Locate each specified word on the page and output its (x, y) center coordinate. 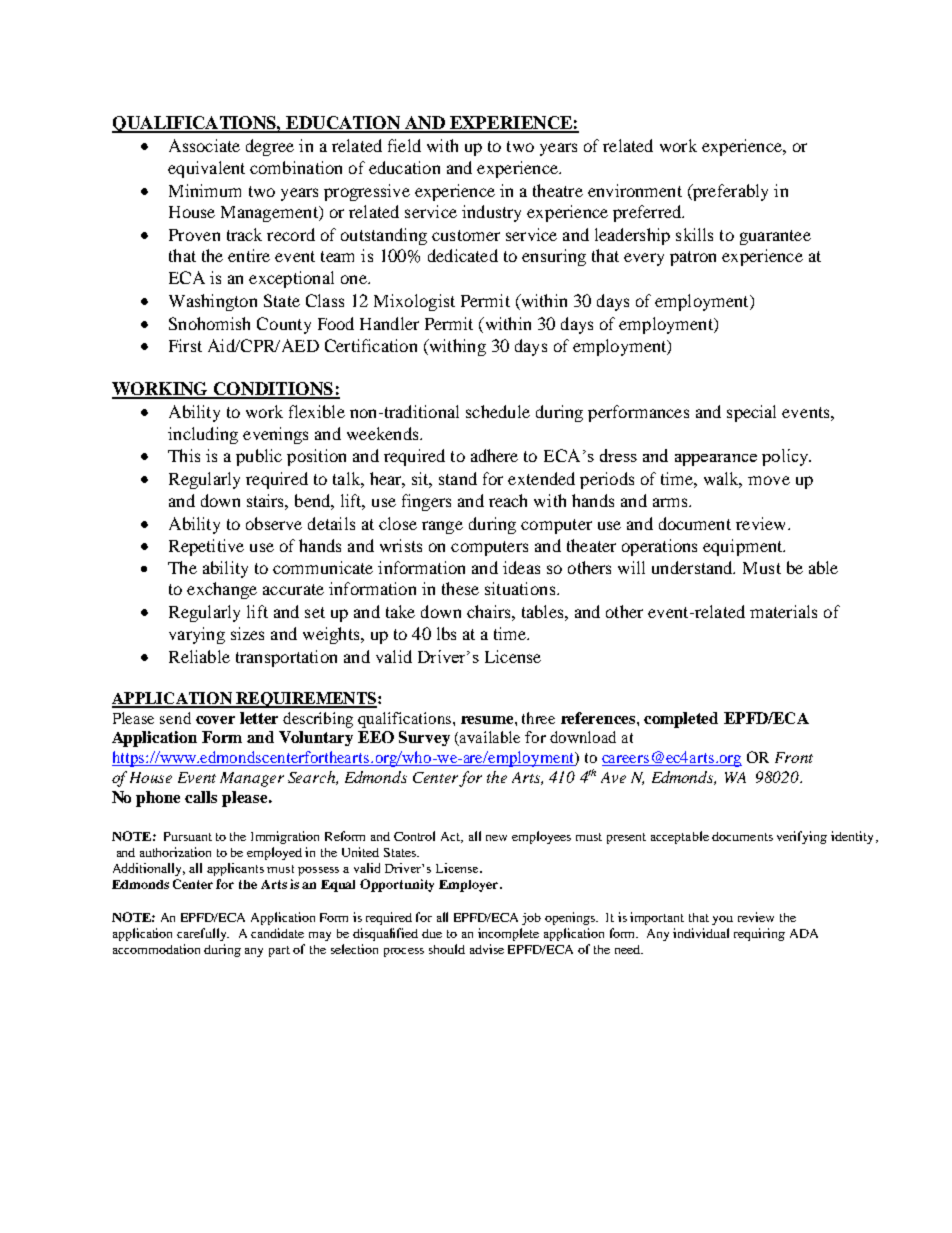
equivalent (206, 169)
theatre (558, 190)
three (538, 718)
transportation (286, 658)
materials (783, 611)
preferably (729, 192)
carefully (203, 934)
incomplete (508, 934)
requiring (759, 934)
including (203, 435)
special (751, 413)
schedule (498, 411)
